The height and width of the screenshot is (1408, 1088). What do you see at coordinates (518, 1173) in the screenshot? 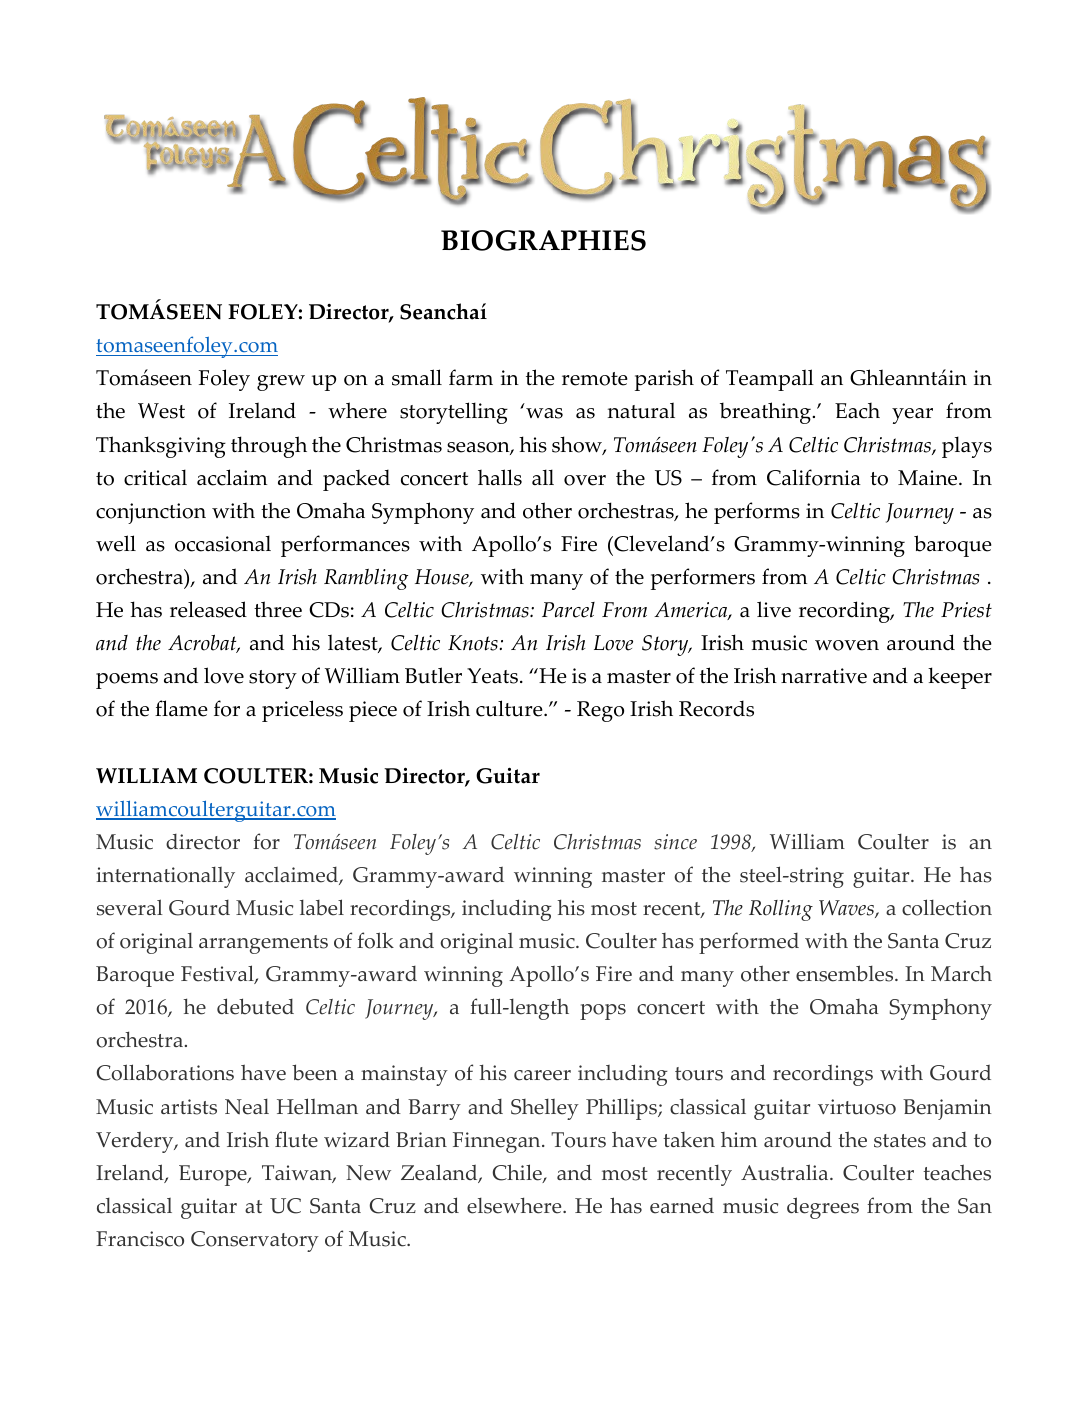
I see `Chile` at bounding box center [518, 1173].
